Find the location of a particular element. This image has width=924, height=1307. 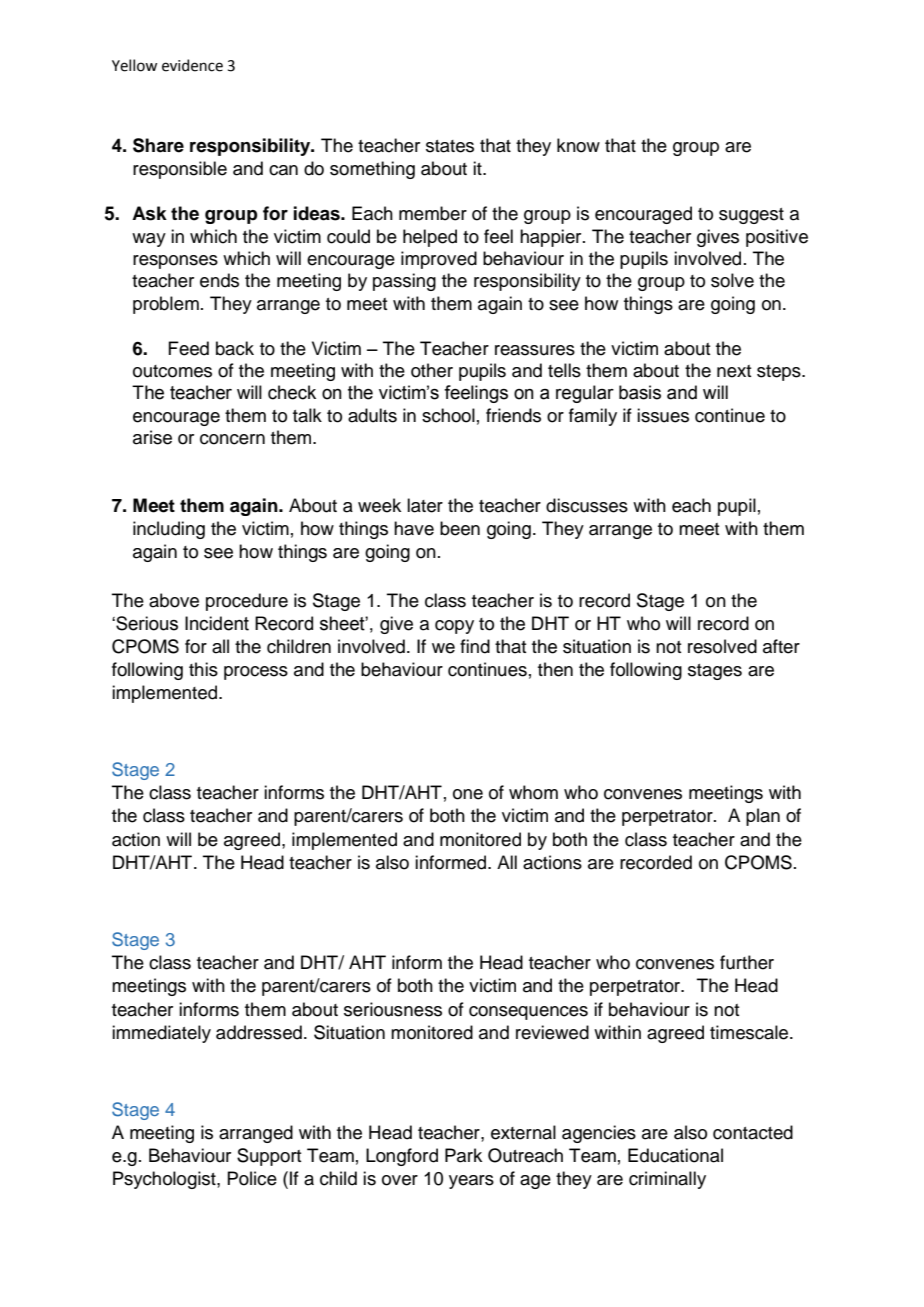

evidence is located at coordinates (192, 65).
